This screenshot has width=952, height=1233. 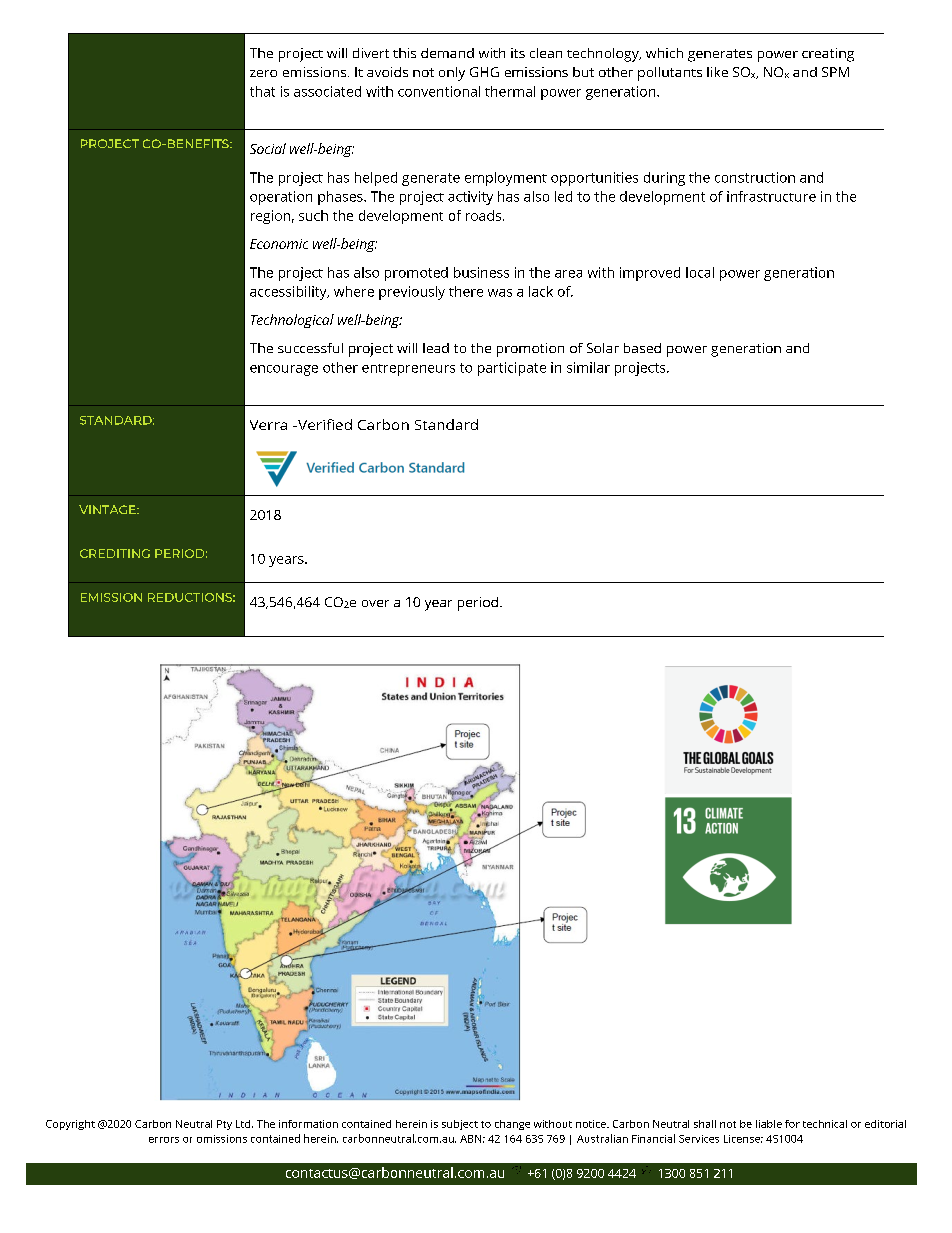 I want to click on that, so click(x=262, y=91).
